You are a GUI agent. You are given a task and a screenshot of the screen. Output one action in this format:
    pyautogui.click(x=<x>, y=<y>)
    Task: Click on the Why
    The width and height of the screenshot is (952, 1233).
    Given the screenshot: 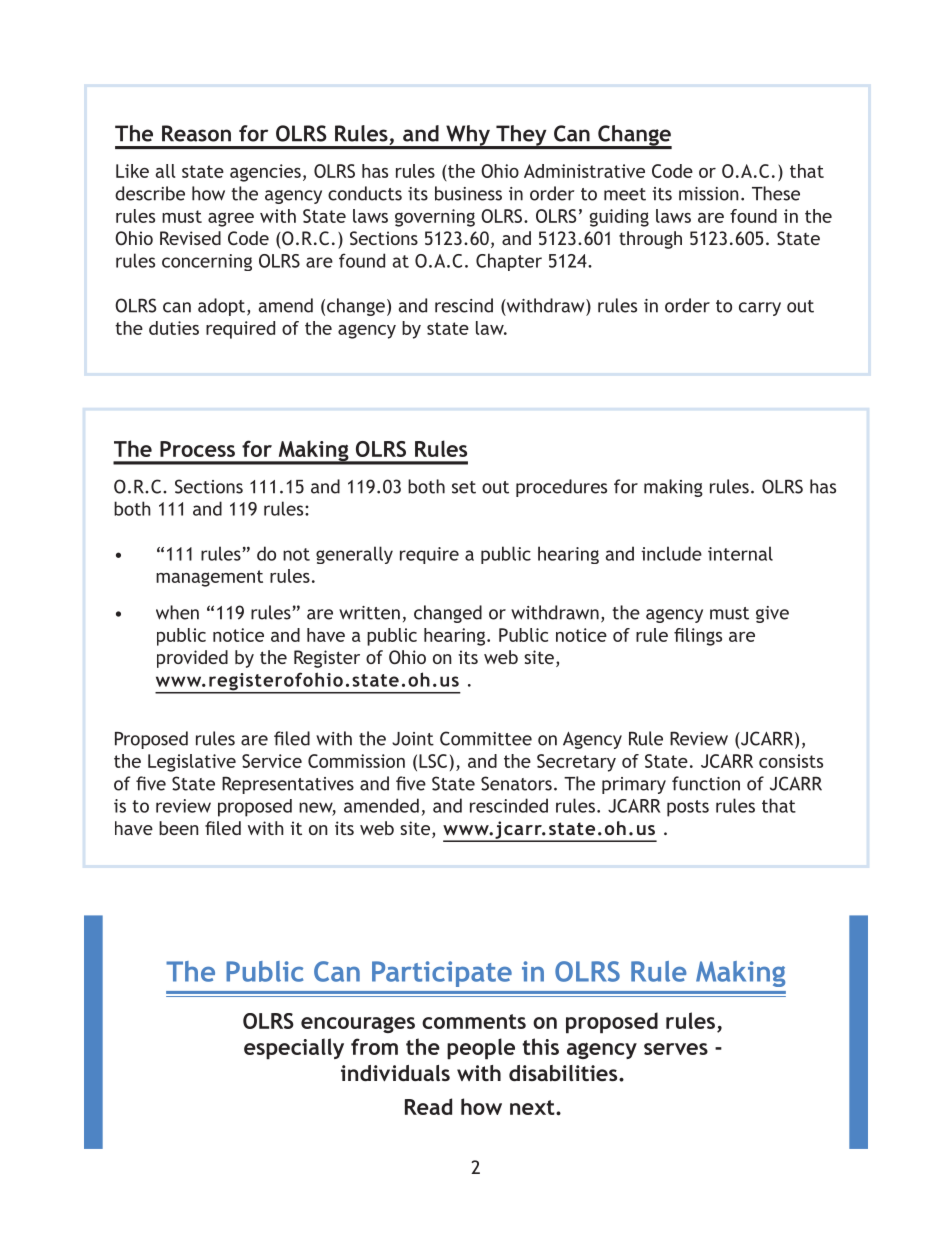 What is the action you would take?
    pyautogui.click(x=468, y=136)
